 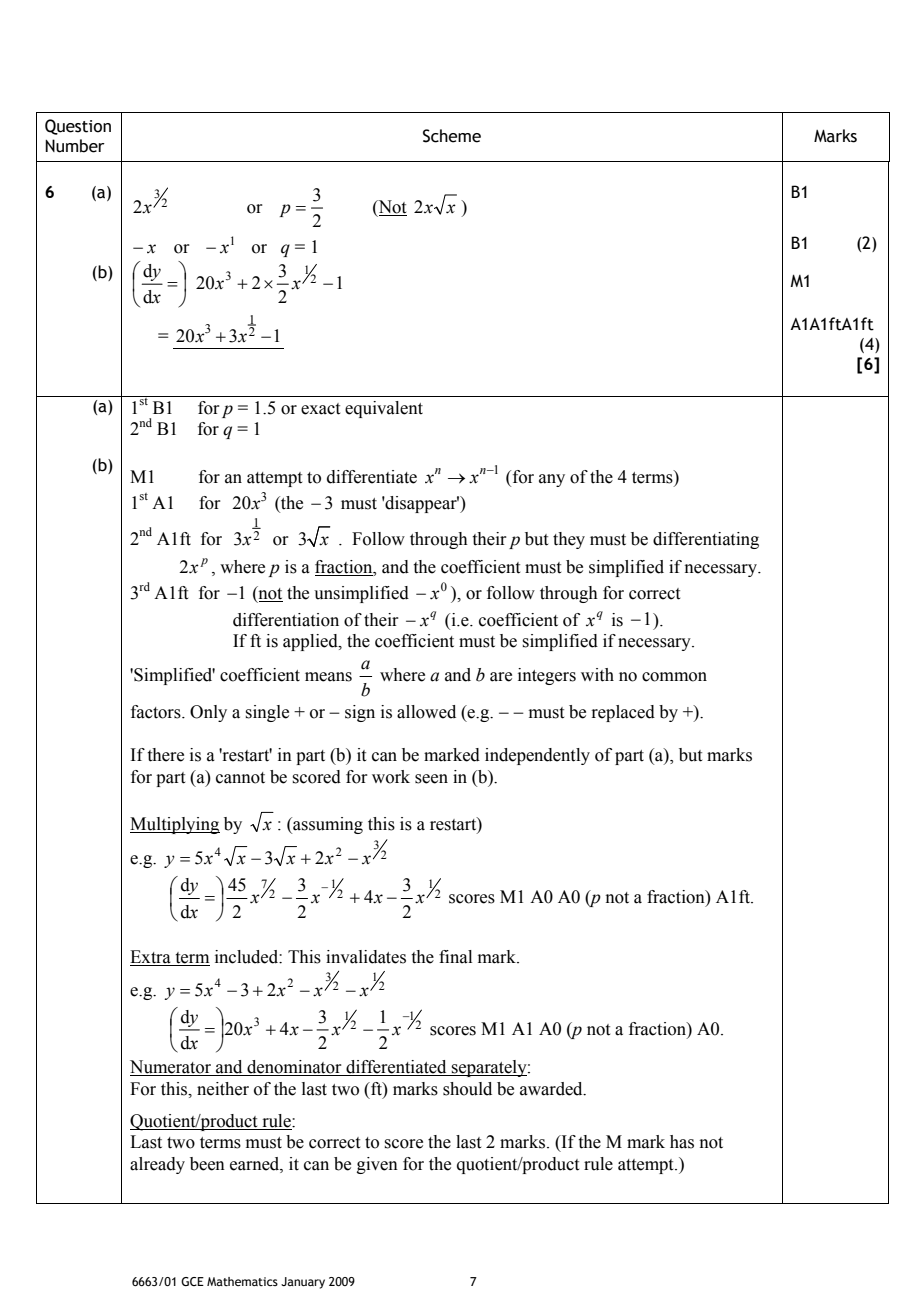 What do you see at coordinates (75, 146) in the screenshot?
I see `Number` at bounding box center [75, 146].
